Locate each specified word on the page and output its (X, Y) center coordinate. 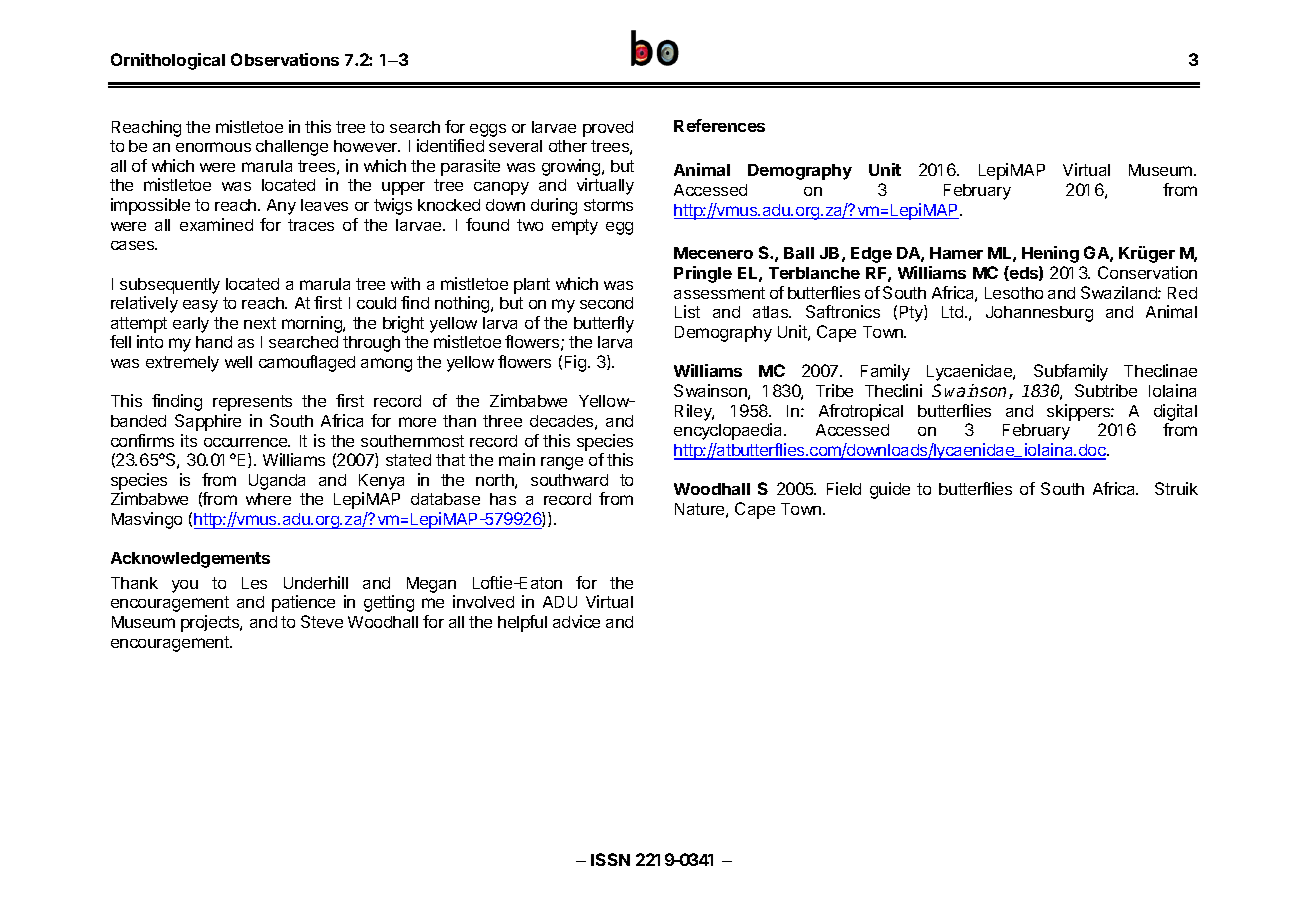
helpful (522, 623)
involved (483, 601)
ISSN (610, 859)
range (562, 463)
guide (890, 490)
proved (608, 129)
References (719, 125)
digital (1175, 412)
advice (576, 621)
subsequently (170, 286)
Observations (285, 59)
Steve (322, 621)
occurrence (246, 442)
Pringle (703, 274)
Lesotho (1014, 293)
